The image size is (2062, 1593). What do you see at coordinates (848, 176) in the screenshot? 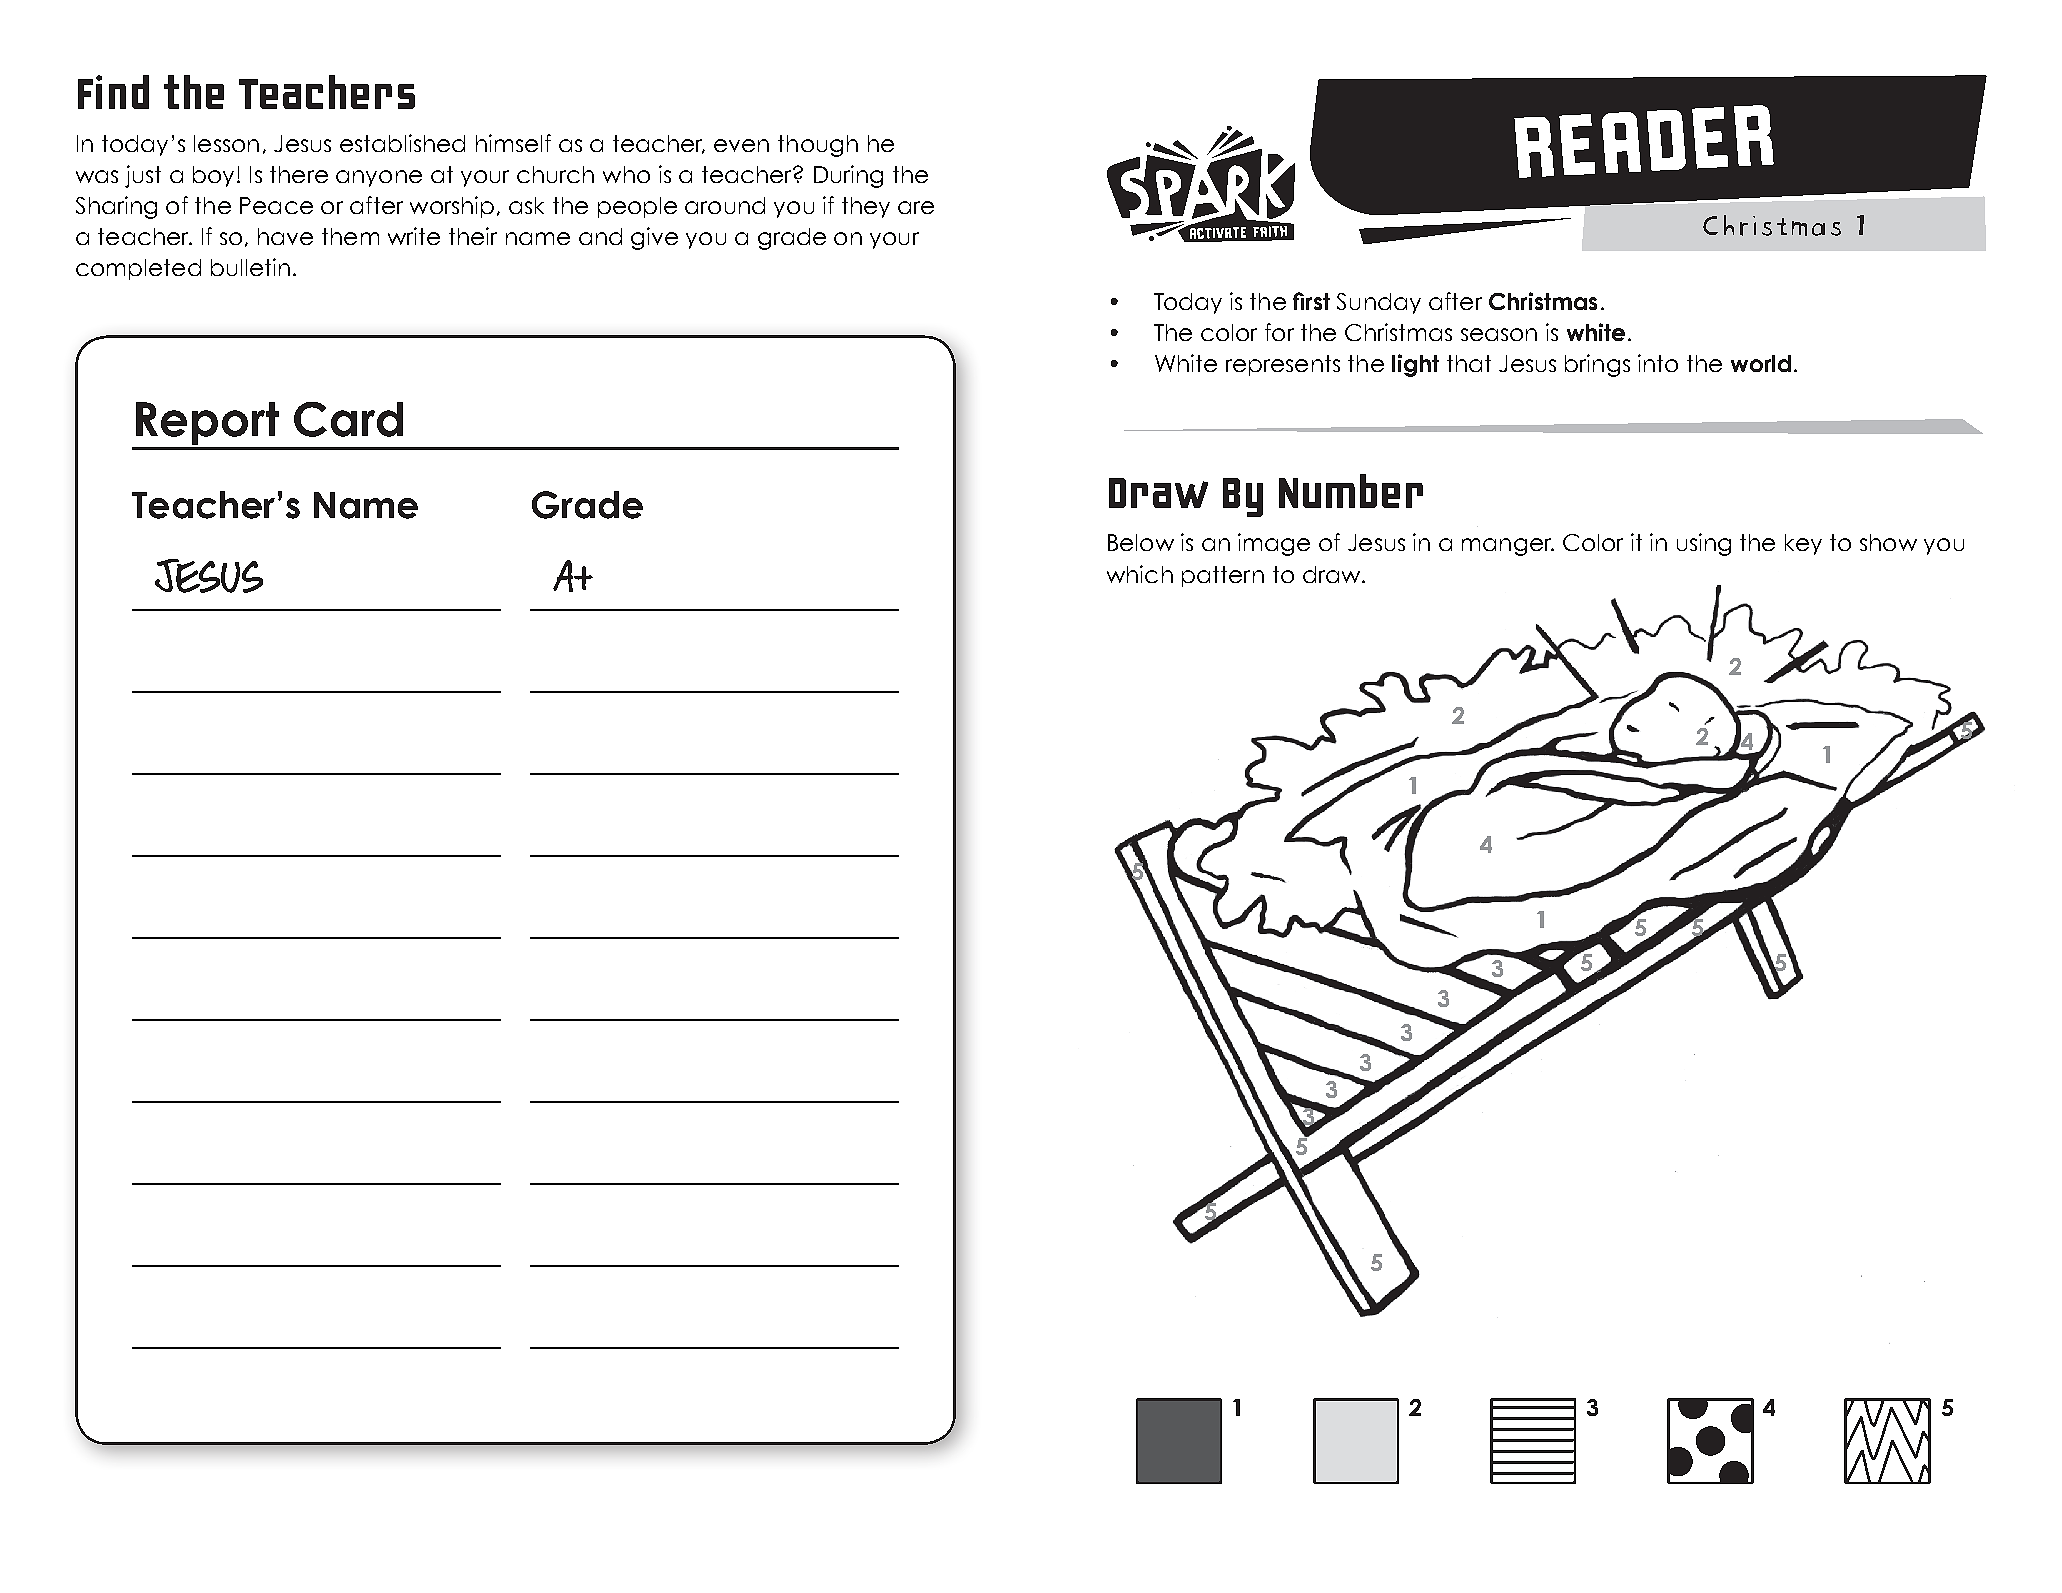
I see `During` at bounding box center [848, 176].
